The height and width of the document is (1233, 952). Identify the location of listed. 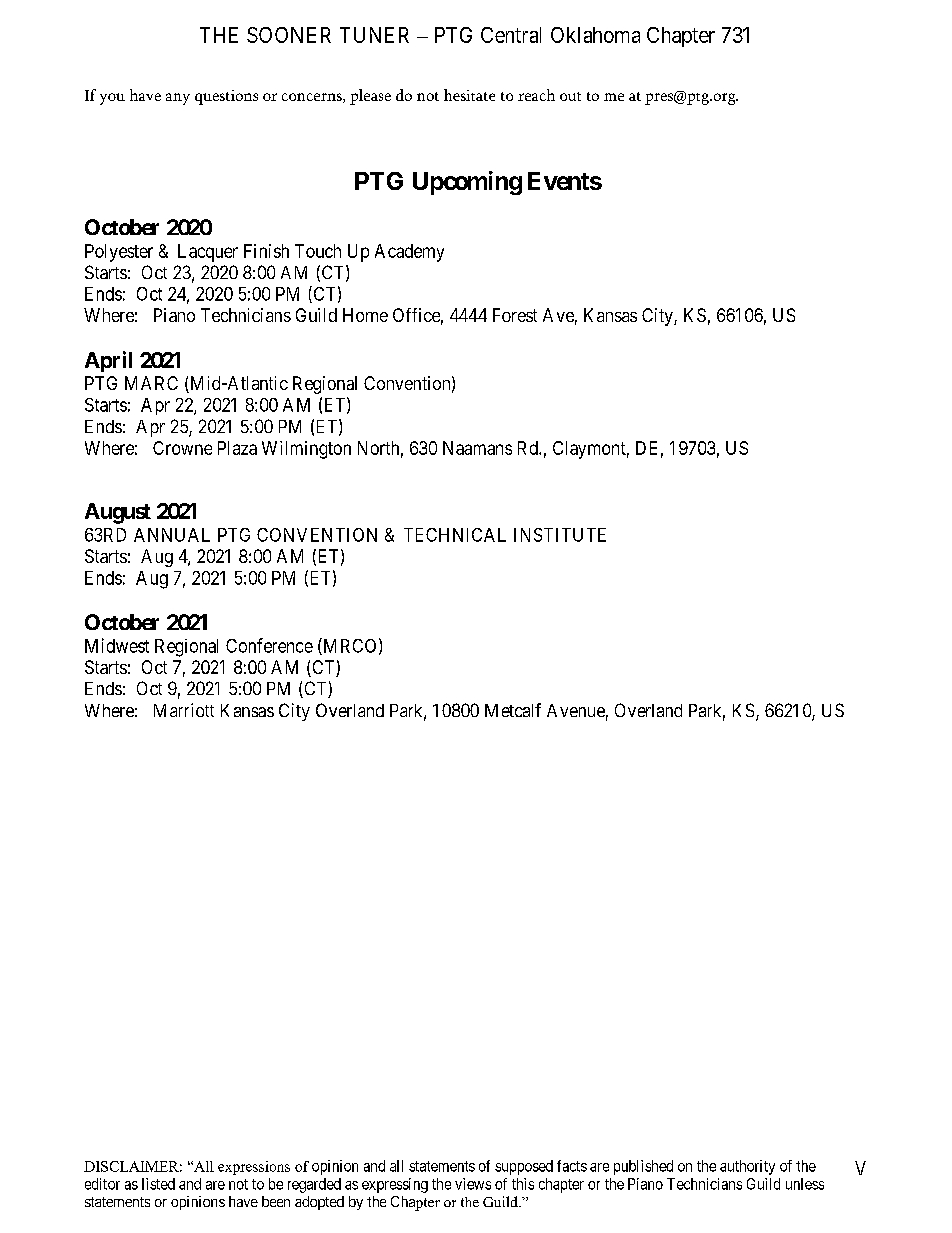
(158, 1184).
